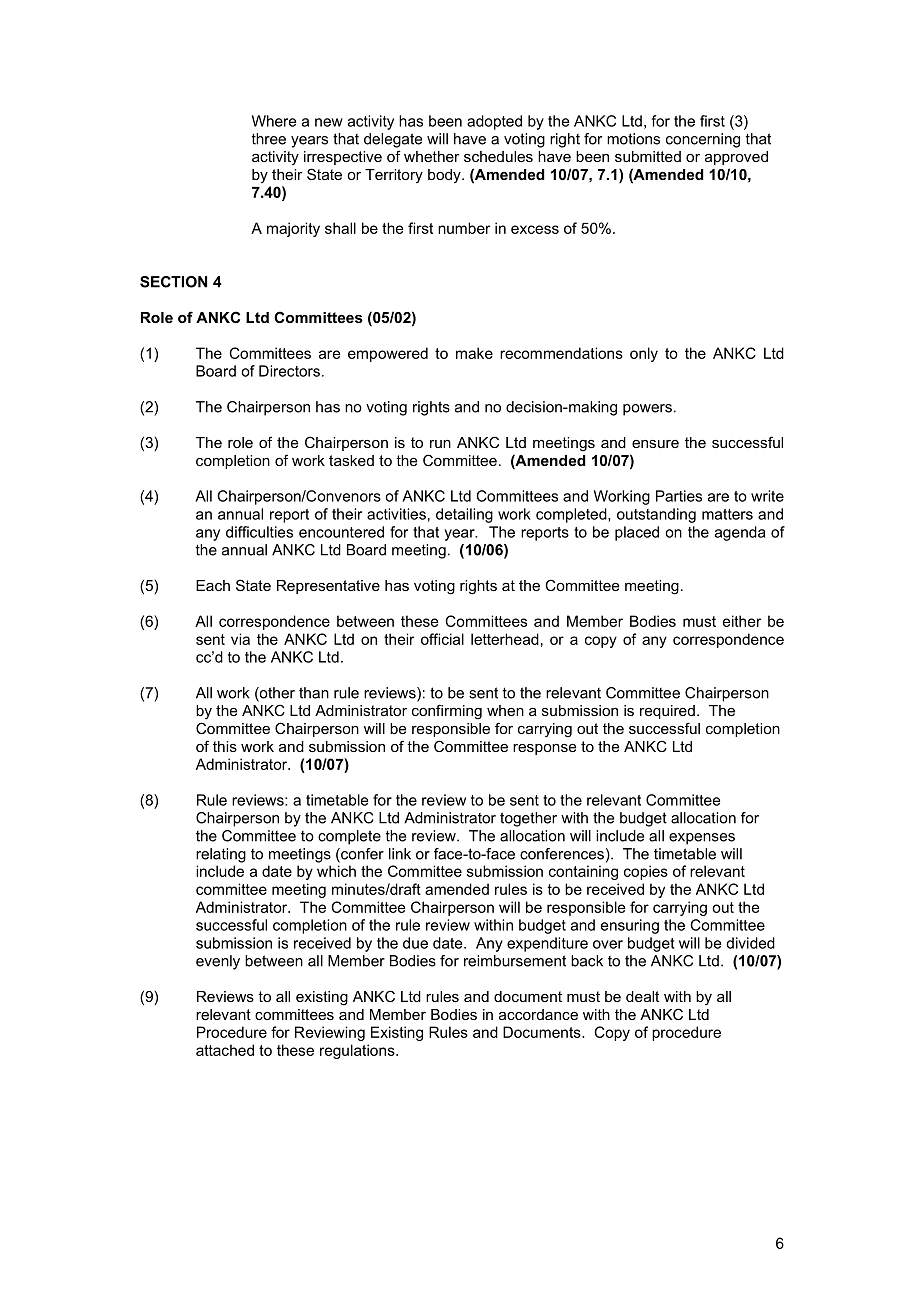  I want to click on Each, so click(213, 585).
